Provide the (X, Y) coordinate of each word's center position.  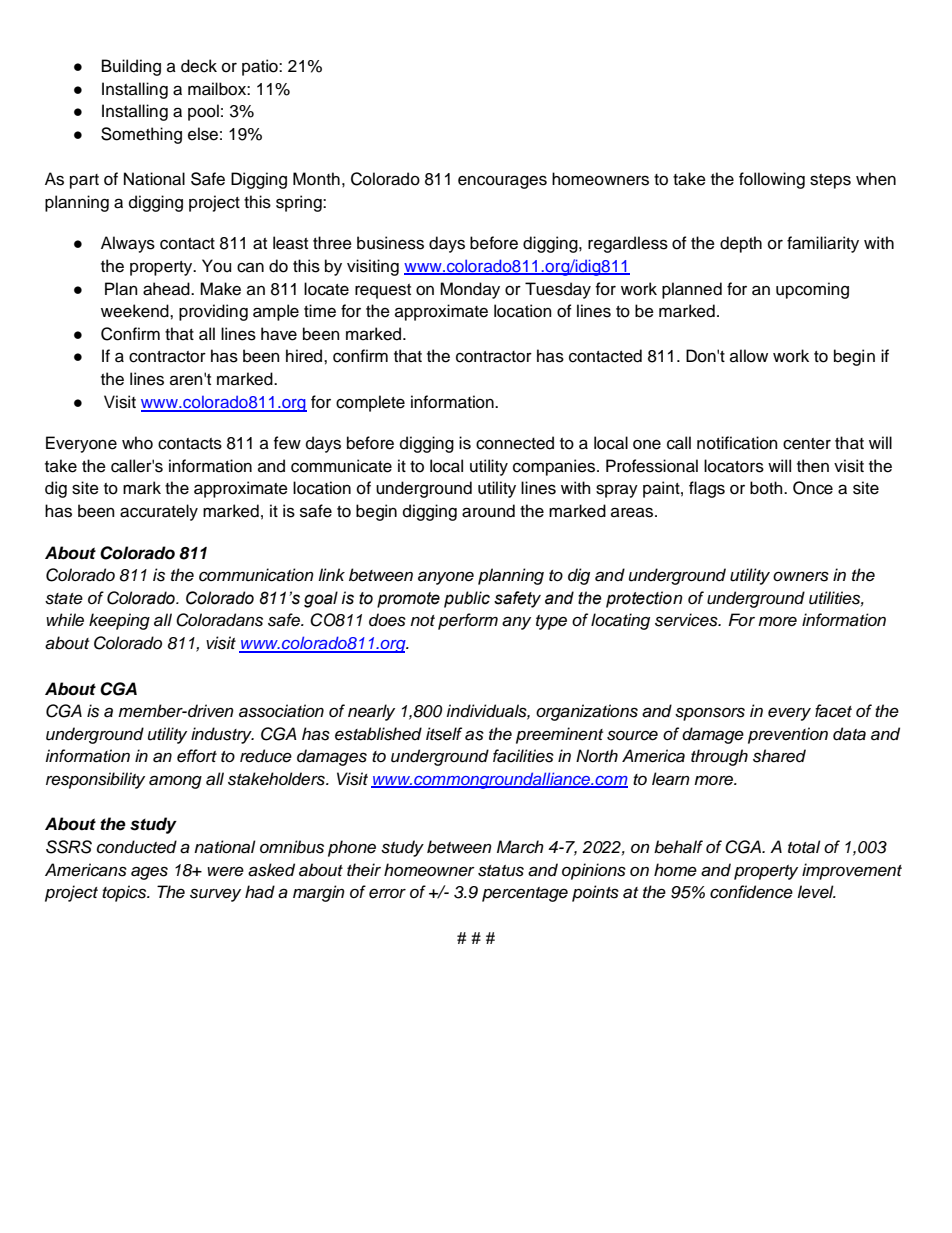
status (501, 871)
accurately (159, 512)
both (767, 488)
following (772, 180)
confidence (751, 892)
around (488, 511)
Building (131, 67)
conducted (137, 847)
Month (316, 179)
